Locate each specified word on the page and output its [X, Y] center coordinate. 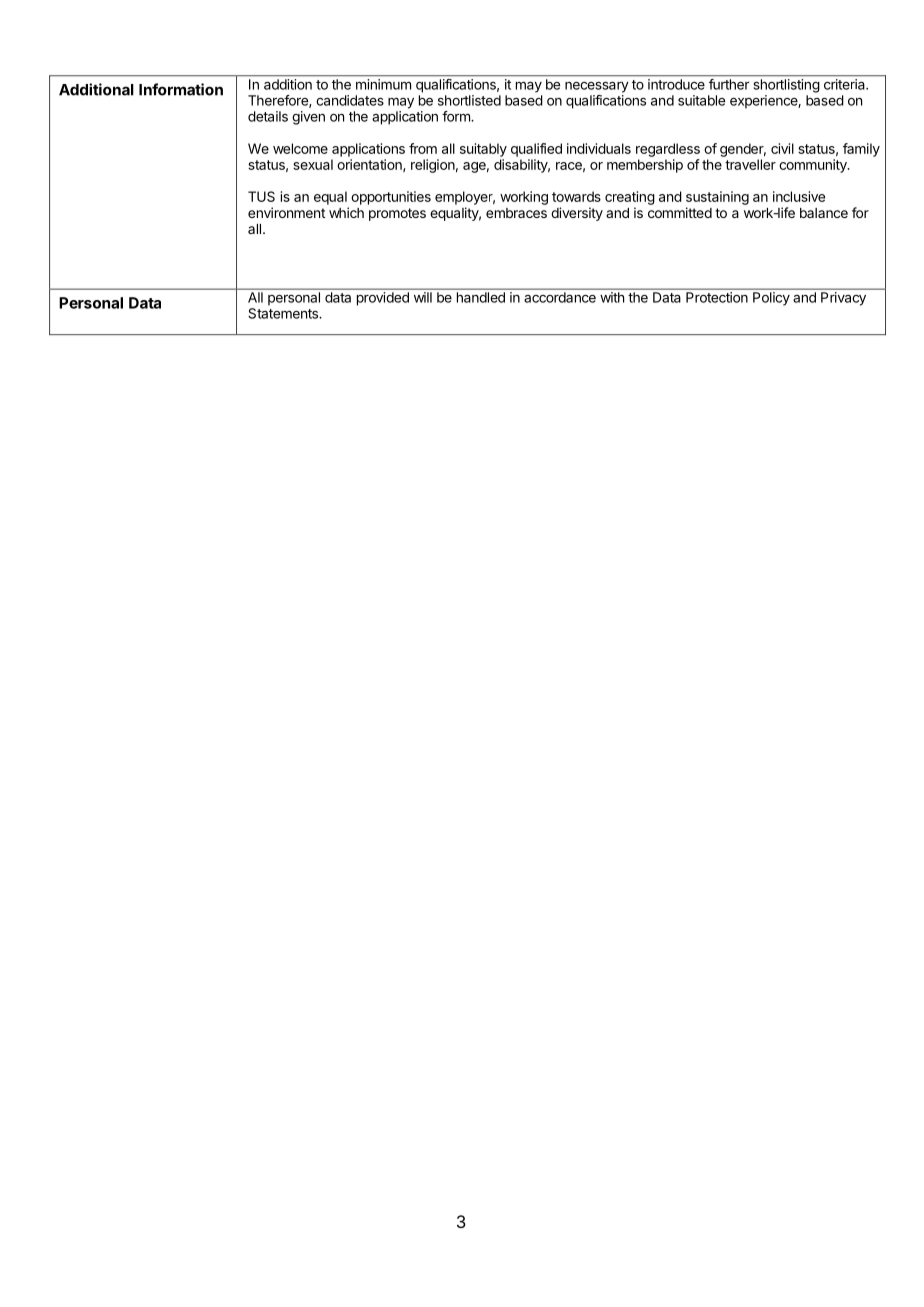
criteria [845, 84]
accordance [560, 297]
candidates [350, 100]
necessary [597, 87]
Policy [771, 298]
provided [383, 299]
